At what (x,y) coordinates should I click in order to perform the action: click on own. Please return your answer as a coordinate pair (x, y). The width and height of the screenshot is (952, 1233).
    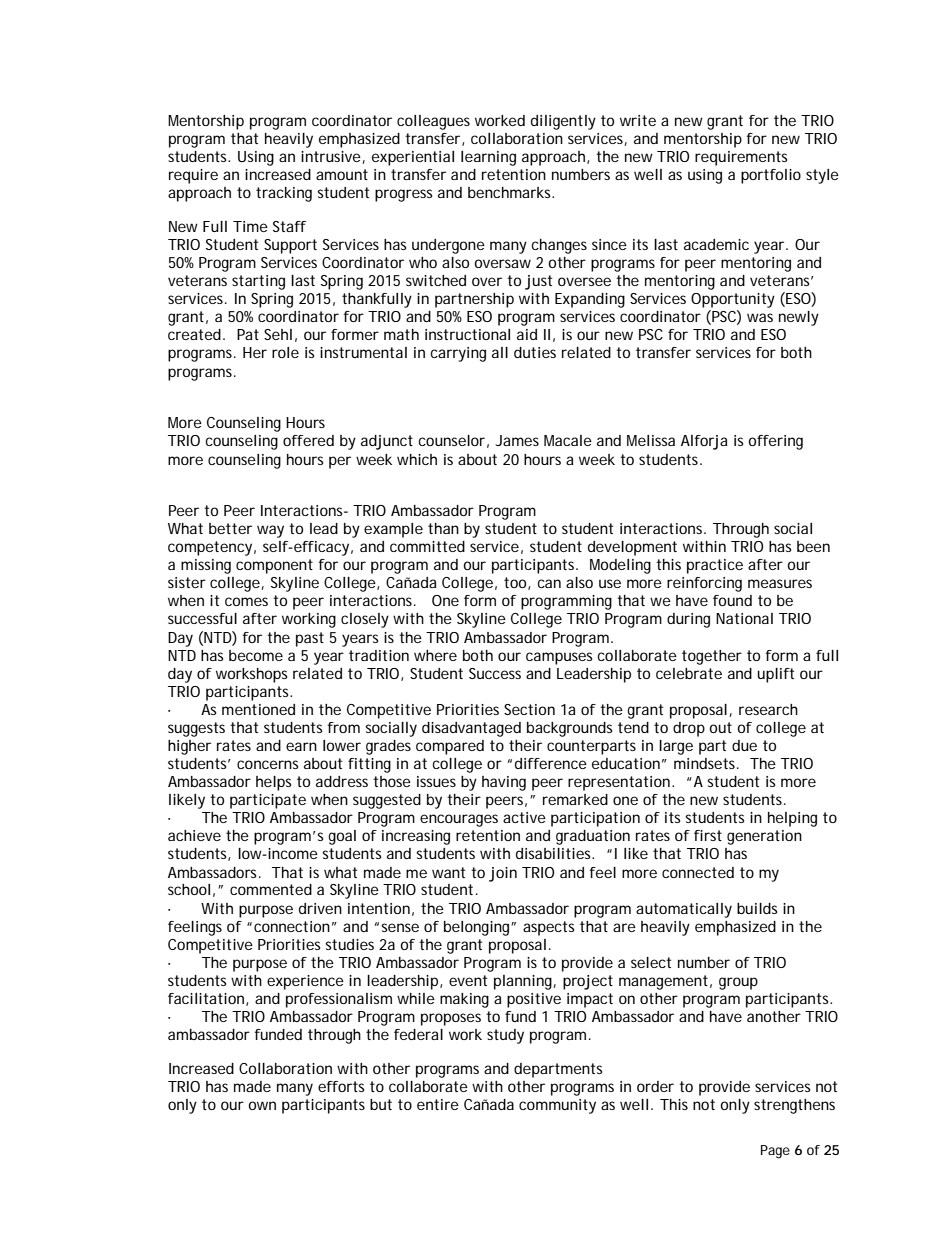
    Looking at the image, I should click on (262, 1105).
